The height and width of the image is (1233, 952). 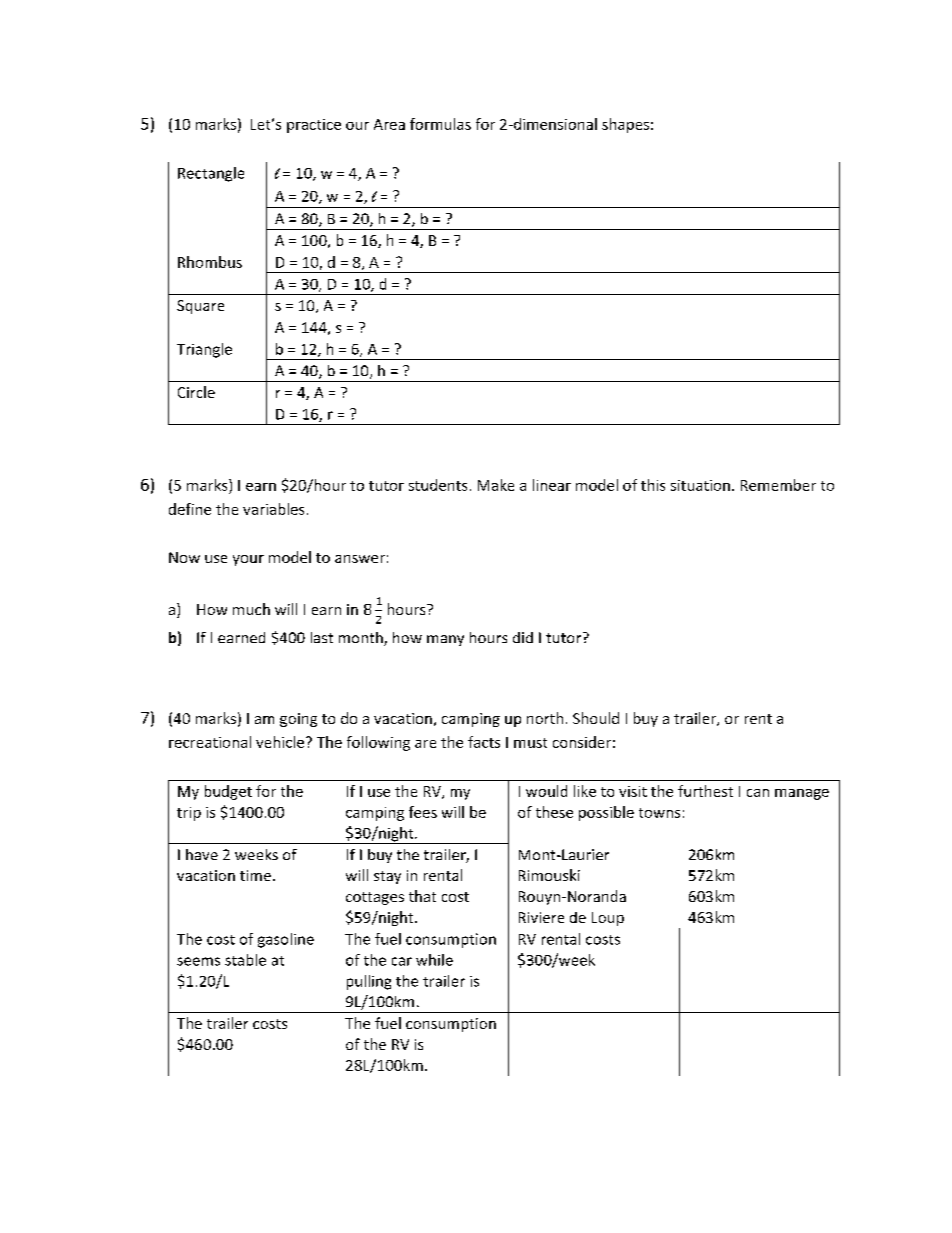 I want to click on going, so click(x=298, y=720).
